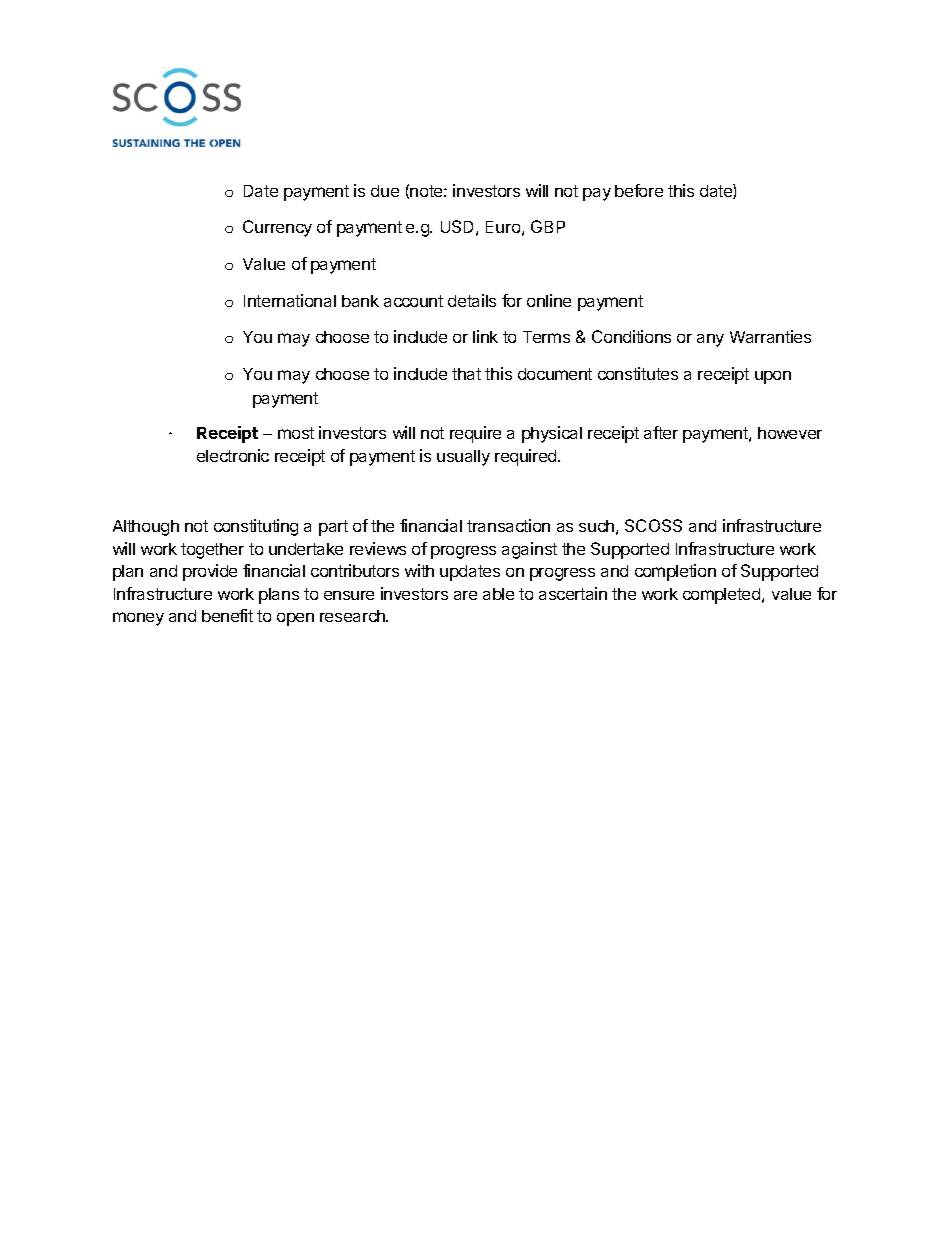 The height and width of the page is (1233, 952). Describe the element at coordinates (385, 191) in the page. I see `due` at that location.
